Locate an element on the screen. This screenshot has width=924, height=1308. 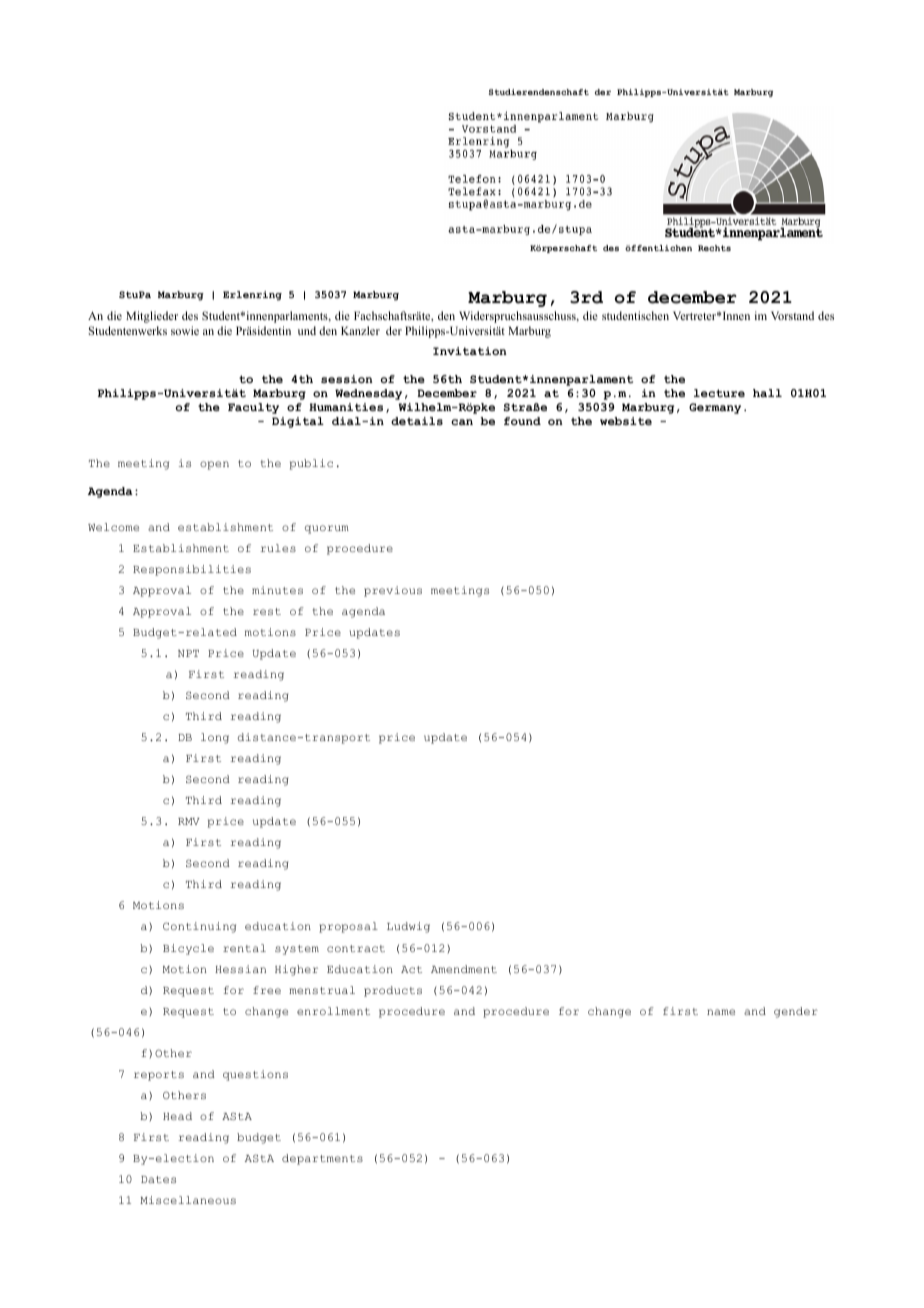
name is located at coordinates (721, 1012).
